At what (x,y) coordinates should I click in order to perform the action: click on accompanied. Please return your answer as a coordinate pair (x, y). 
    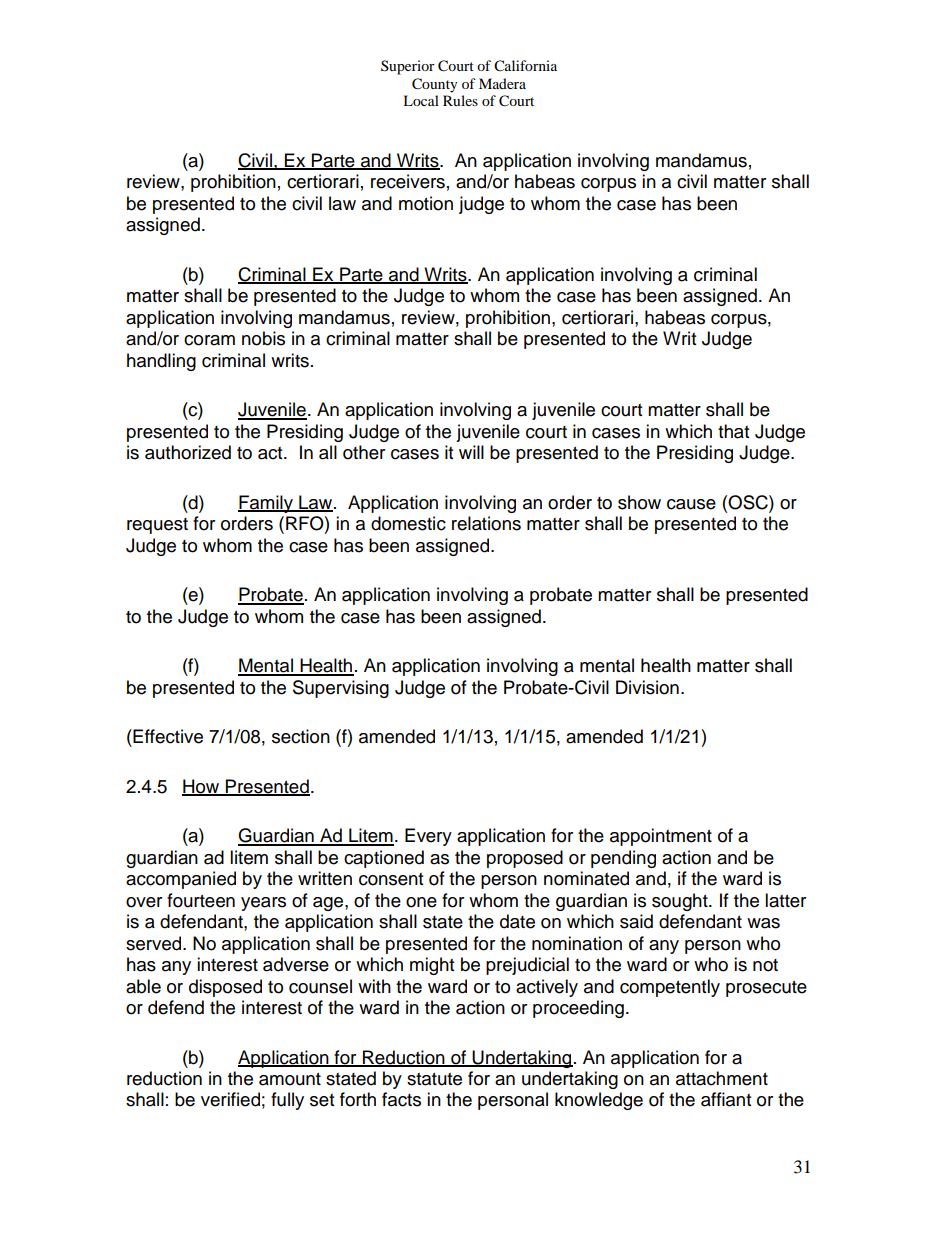
    Looking at the image, I should click on (181, 880).
